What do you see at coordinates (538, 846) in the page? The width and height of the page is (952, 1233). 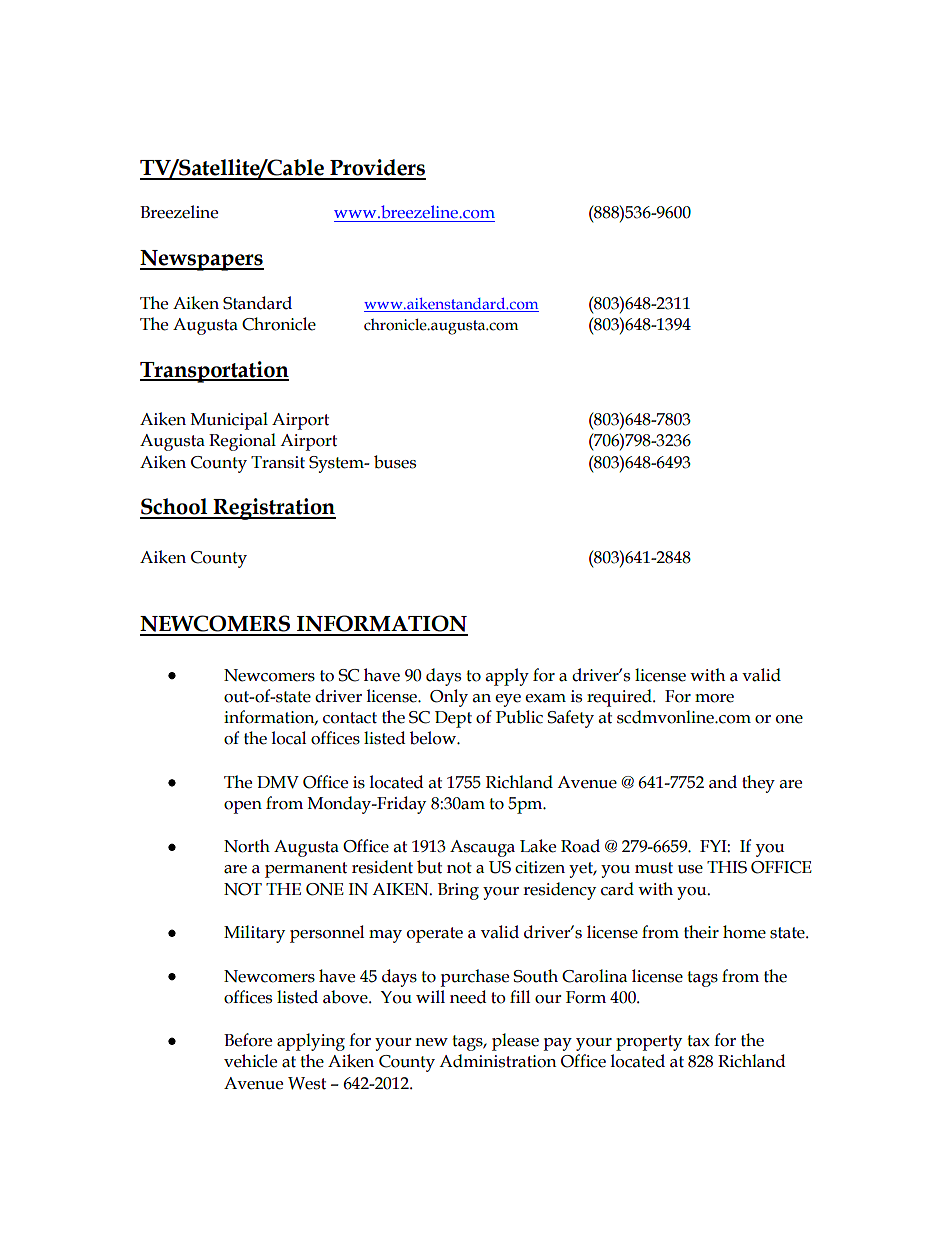 I see `Lake` at bounding box center [538, 846].
